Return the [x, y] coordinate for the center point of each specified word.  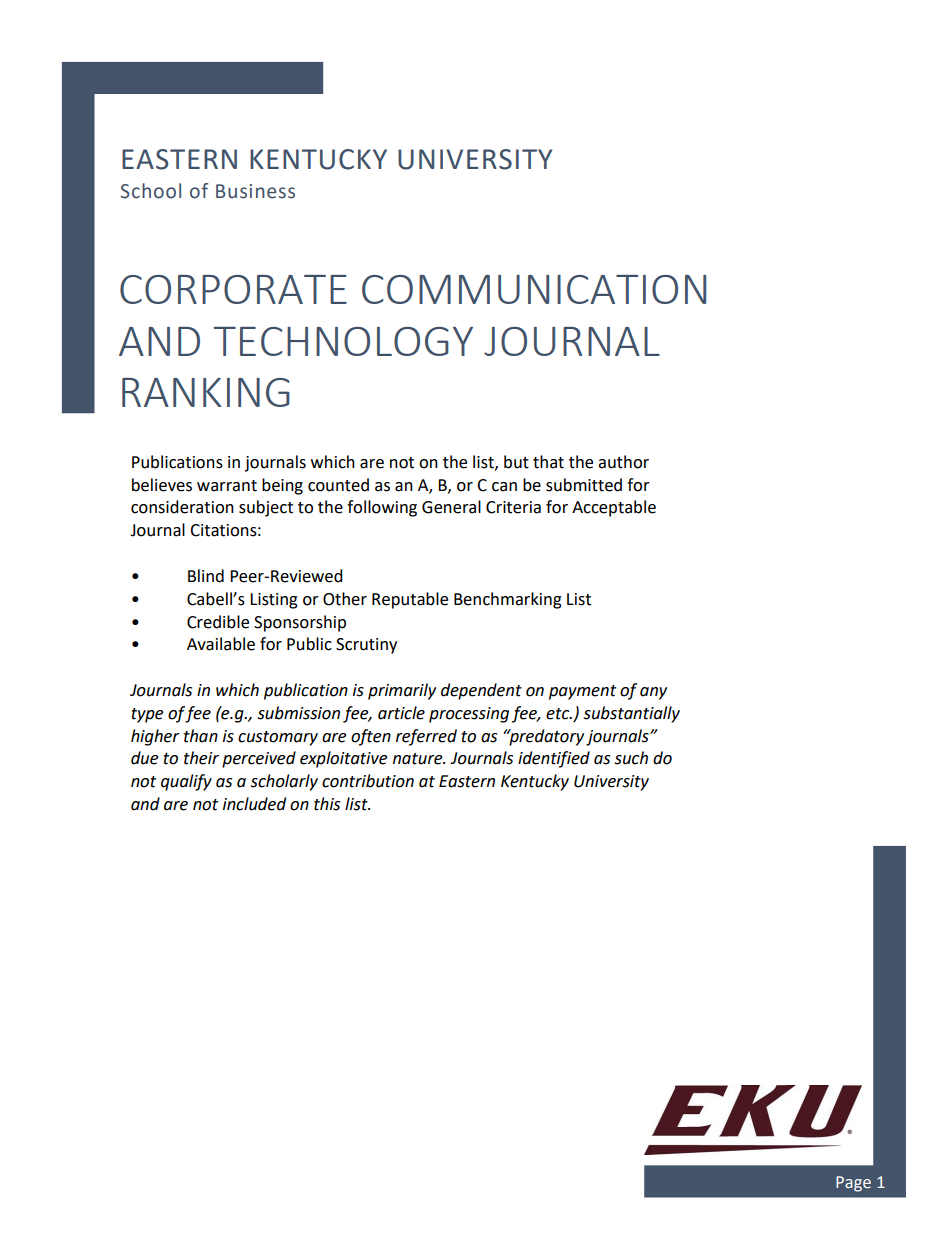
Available [221, 644]
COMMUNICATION [534, 289]
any [653, 693]
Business [255, 191]
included [254, 804]
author [623, 462]
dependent [481, 691]
